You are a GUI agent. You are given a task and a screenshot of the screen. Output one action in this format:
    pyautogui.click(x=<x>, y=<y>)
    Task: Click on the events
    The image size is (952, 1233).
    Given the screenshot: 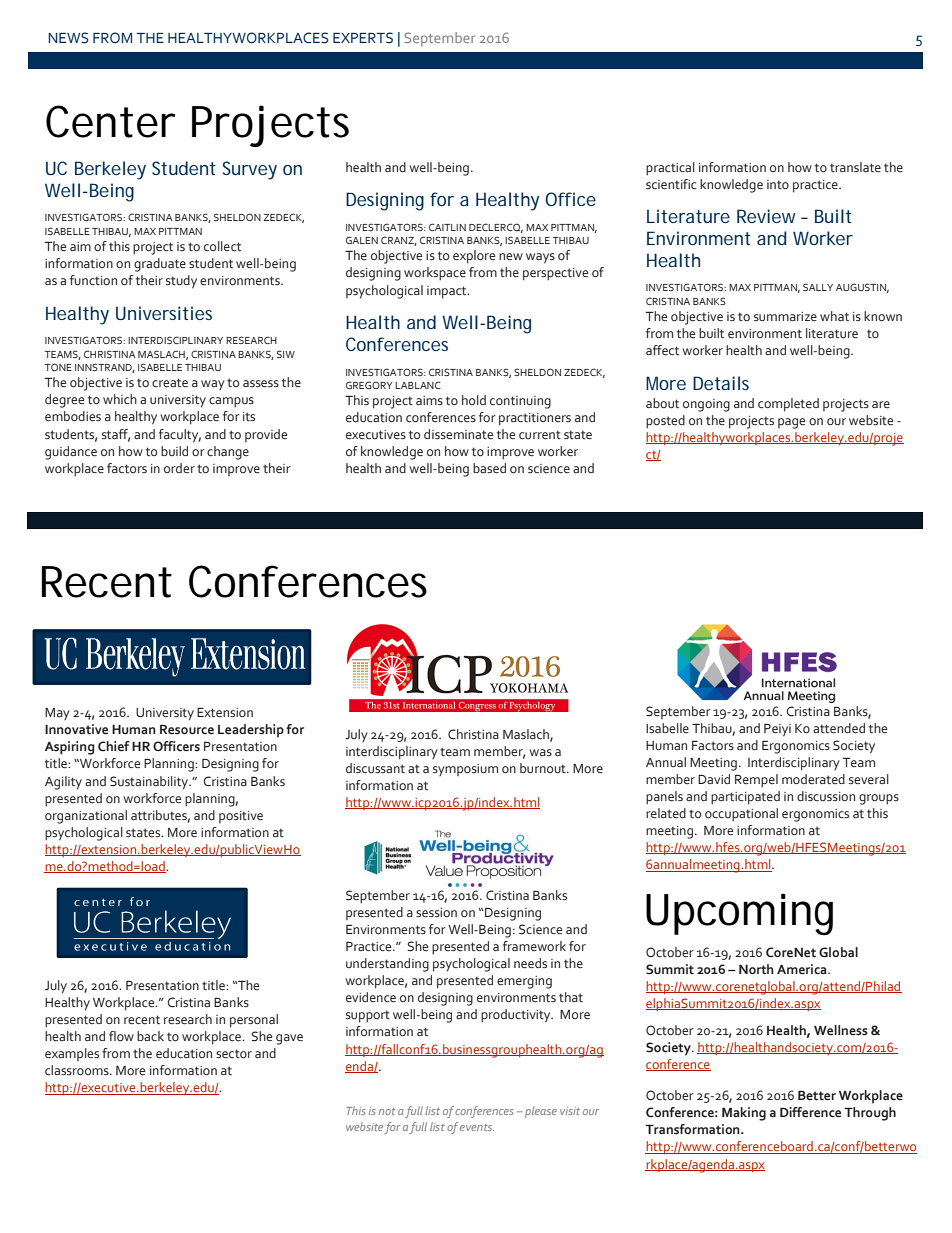 What is the action you would take?
    pyautogui.click(x=477, y=1127)
